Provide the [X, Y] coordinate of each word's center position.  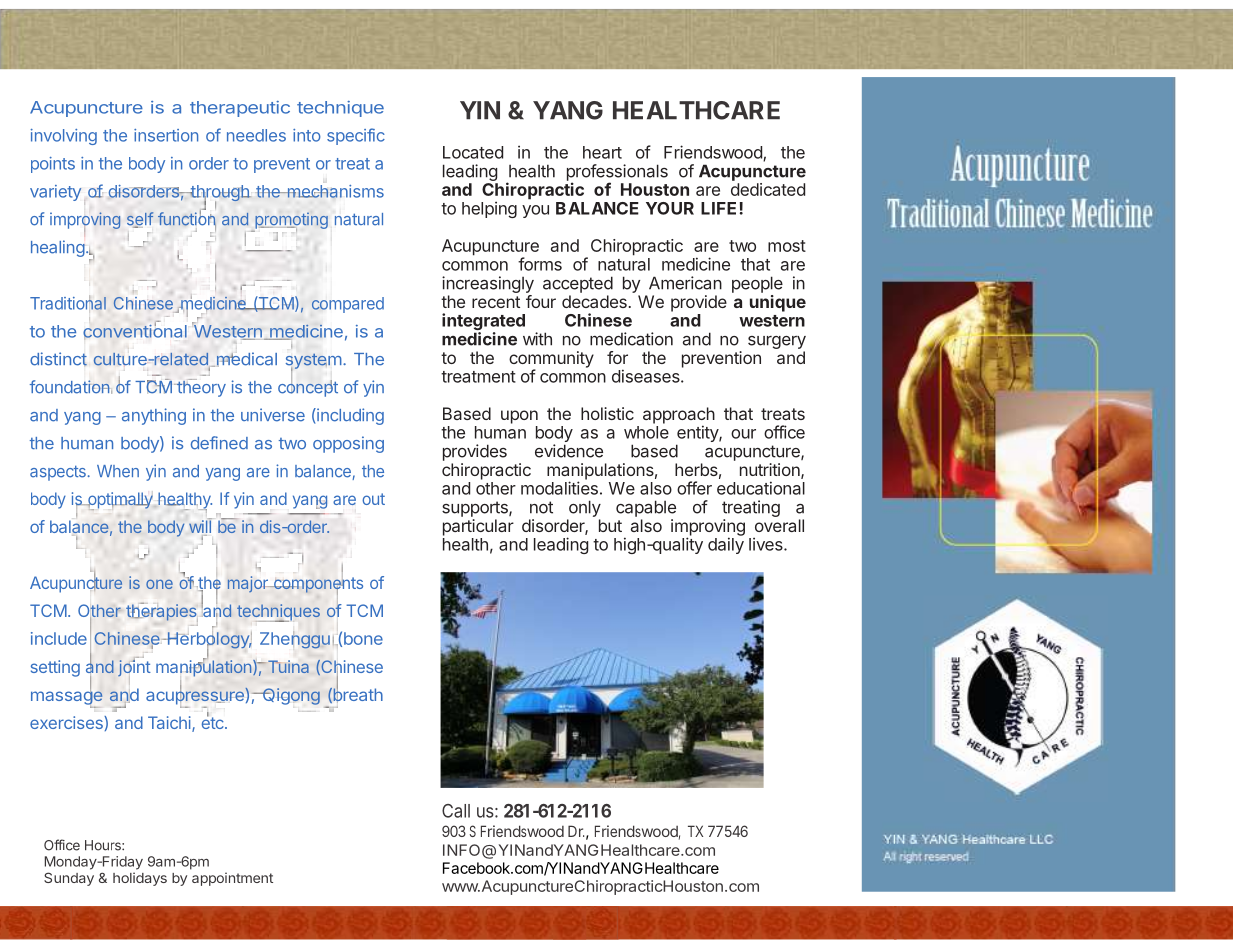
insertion [166, 135]
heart [602, 152]
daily [726, 545]
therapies [161, 612]
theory [200, 388]
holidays [140, 879]
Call [456, 811]
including [349, 416]
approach [679, 416]
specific [356, 136]
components [317, 586]
